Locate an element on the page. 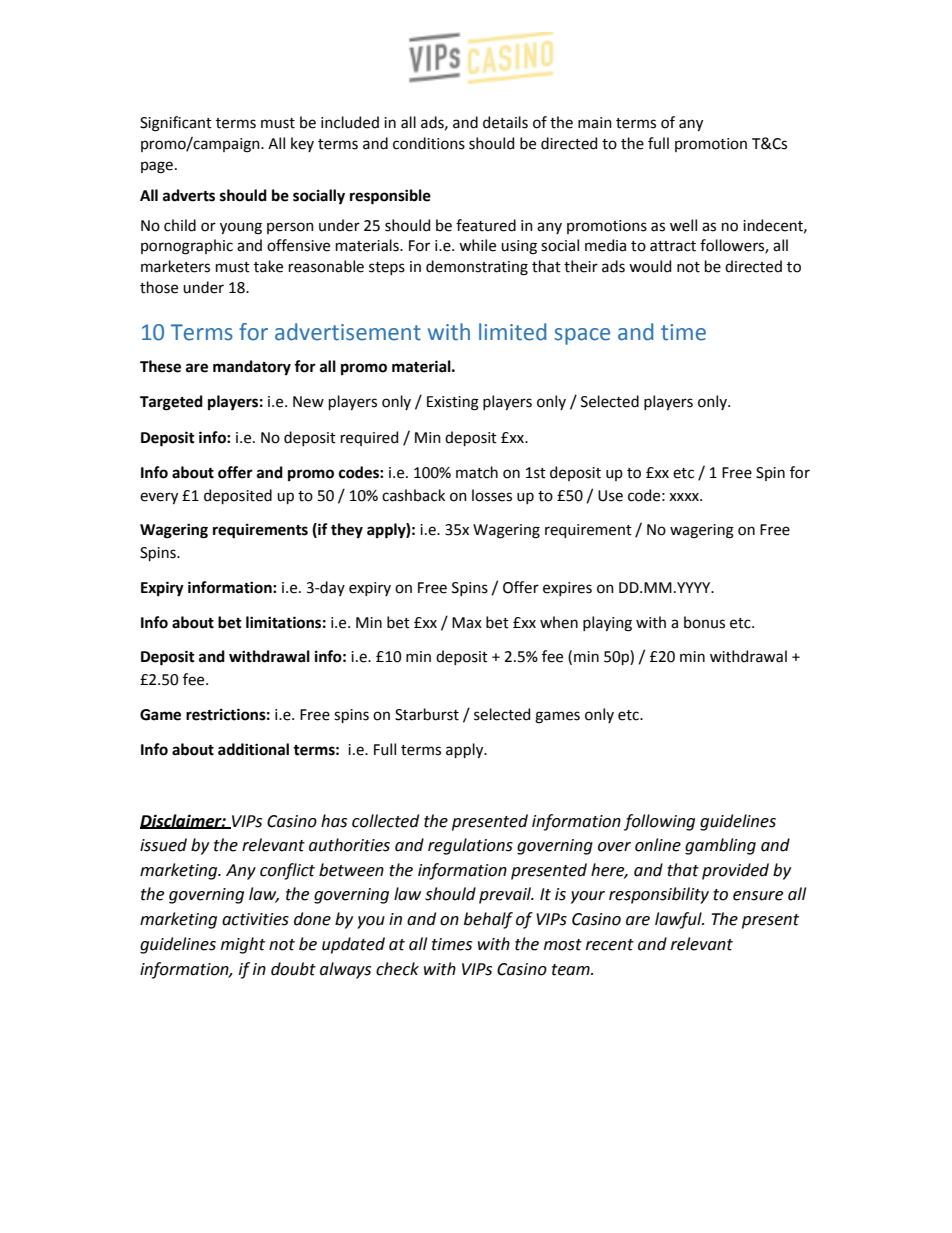 Image resolution: width=952 pixels, height=1233 pixels. lawful is located at coordinates (679, 920).
